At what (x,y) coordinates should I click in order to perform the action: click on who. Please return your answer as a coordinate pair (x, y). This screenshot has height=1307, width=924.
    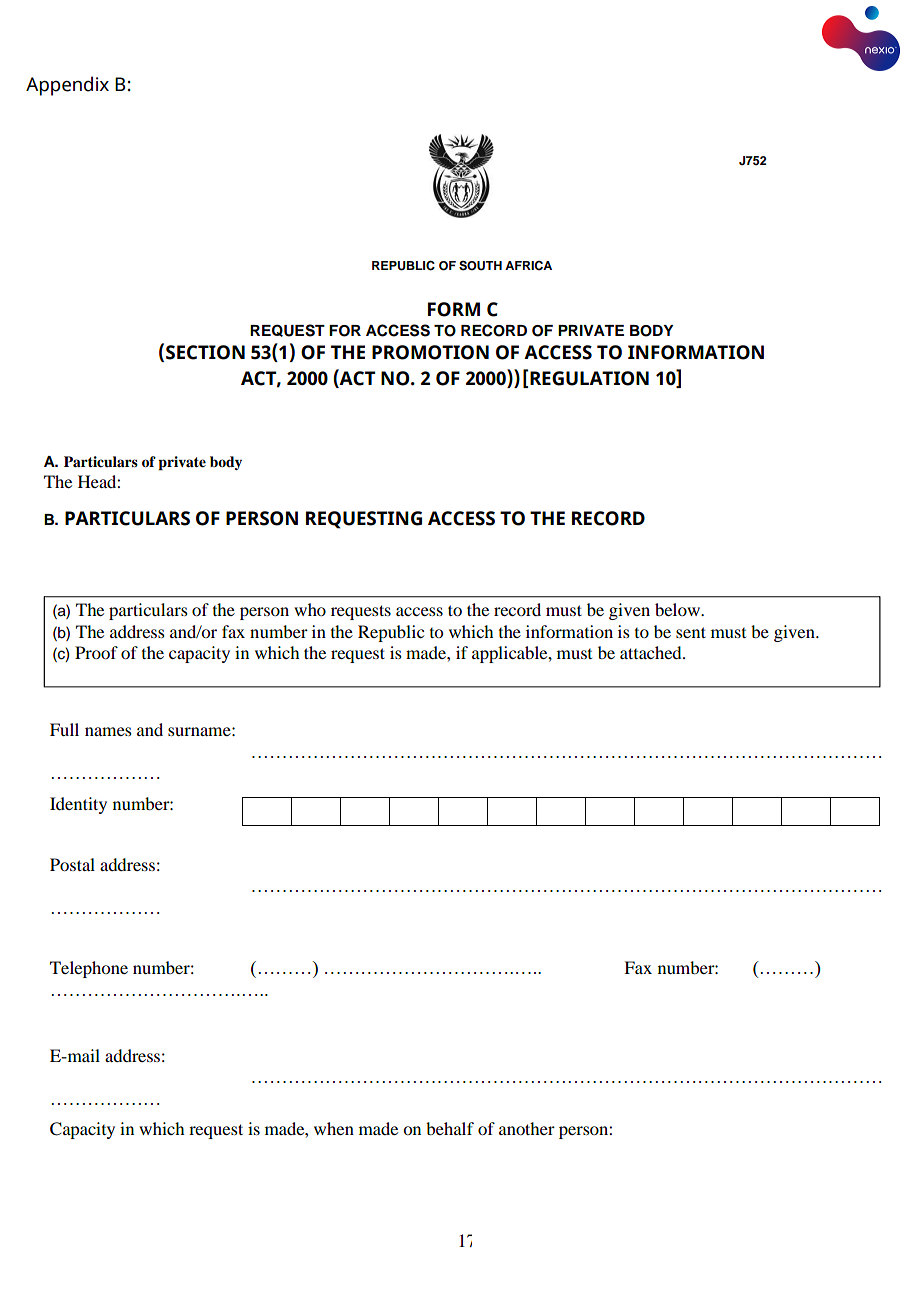
    Looking at the image, I should click on (310, 609).
